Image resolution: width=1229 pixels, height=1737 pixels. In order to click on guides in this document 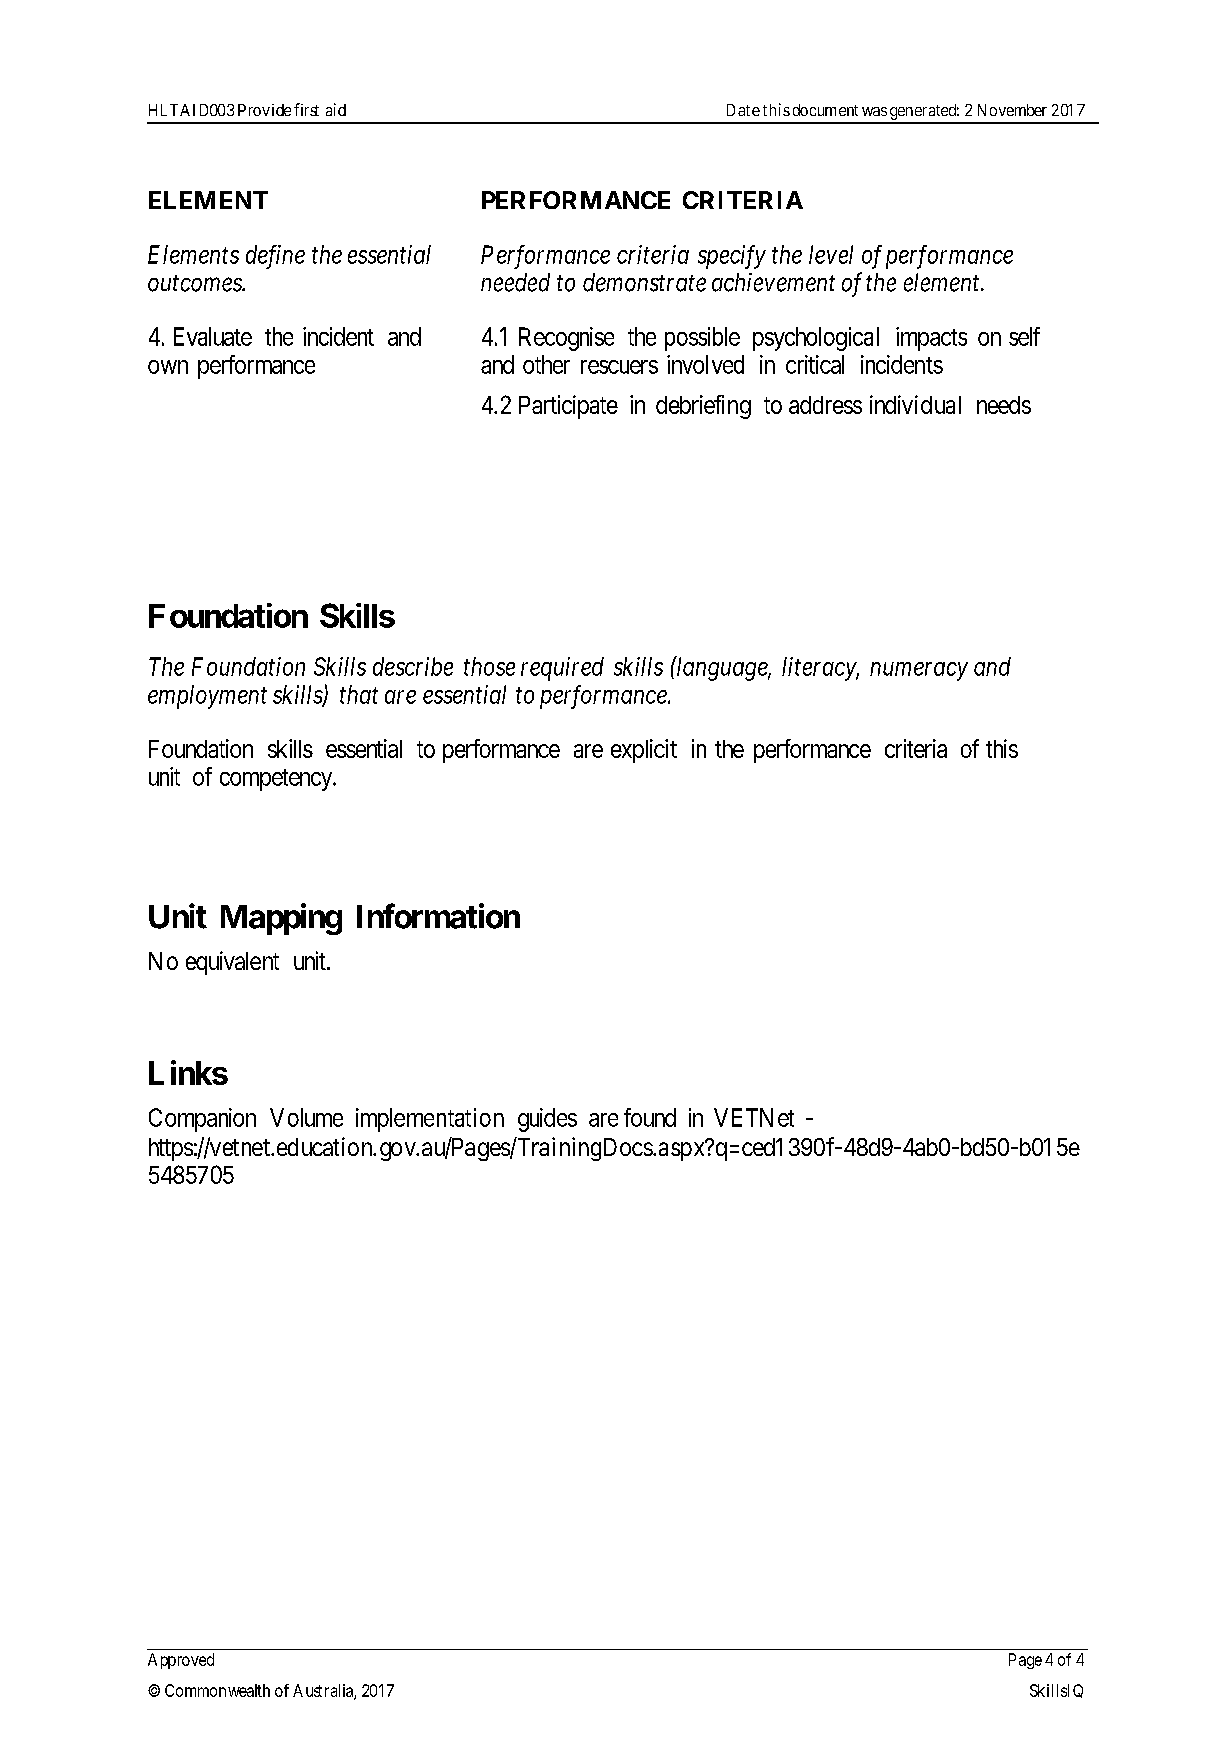, I will do `click(547, 1120)`.
